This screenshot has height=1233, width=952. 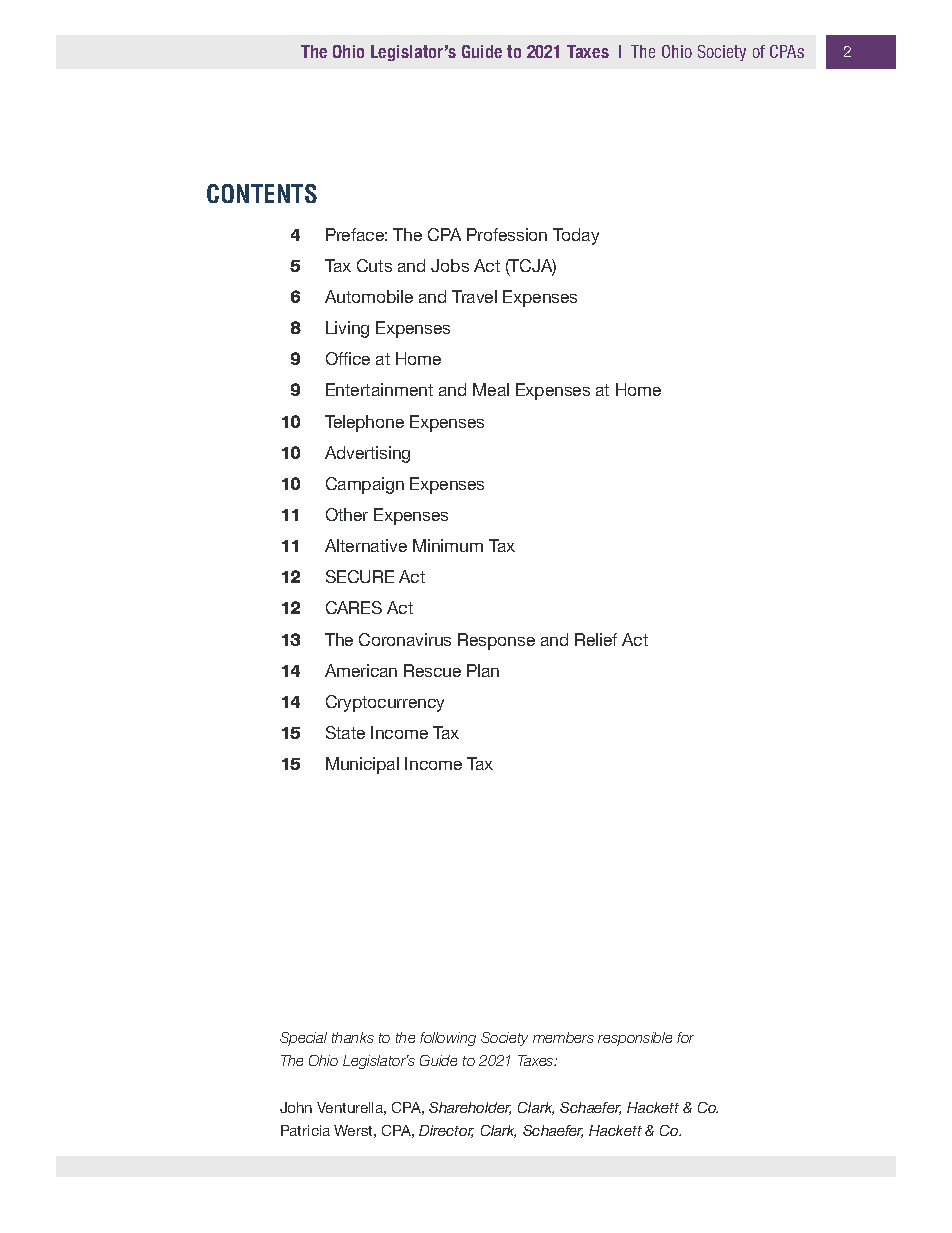 I want to click on American, so click(x=361, y=670).
